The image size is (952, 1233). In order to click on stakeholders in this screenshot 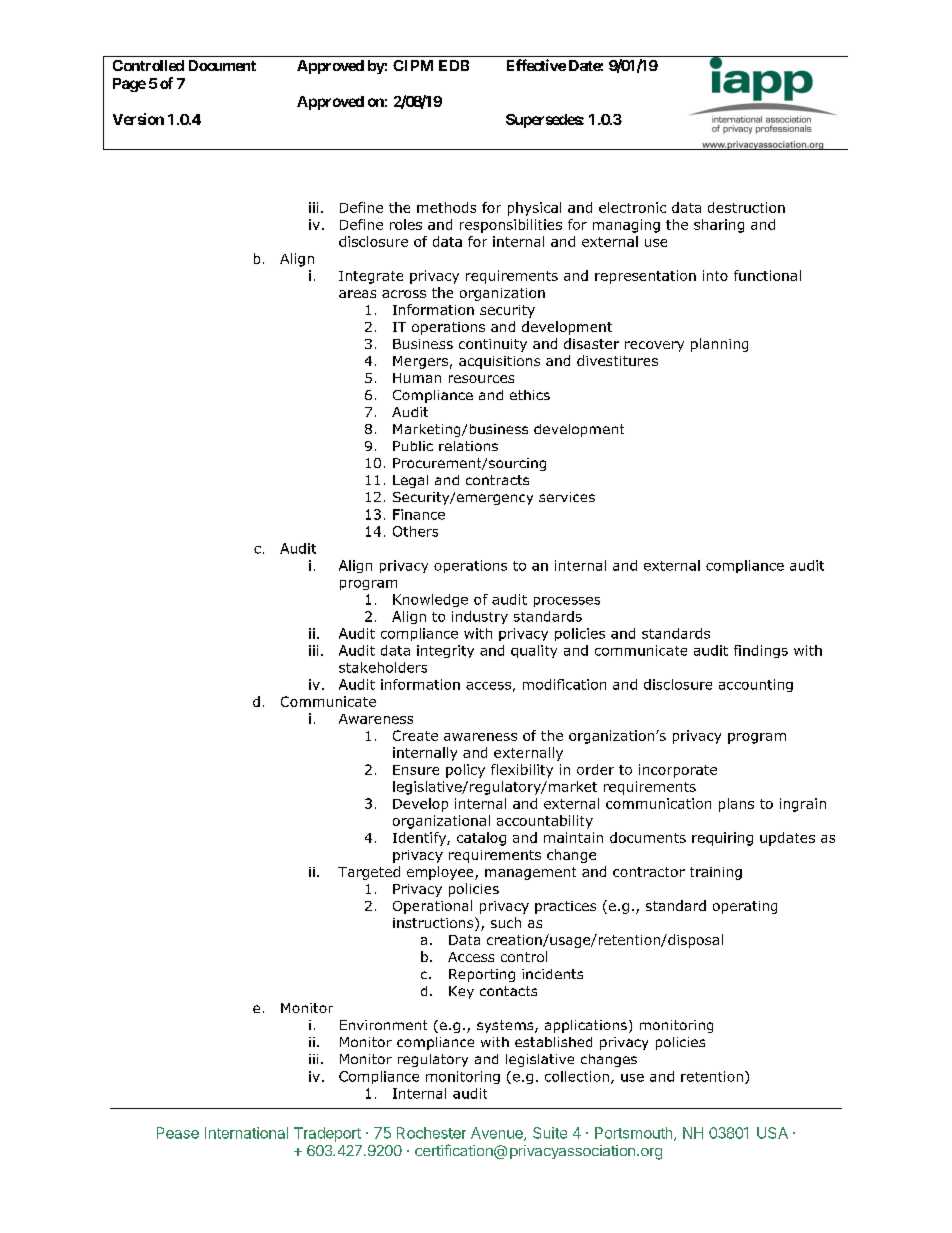, I will do `click(383, 667)`.
